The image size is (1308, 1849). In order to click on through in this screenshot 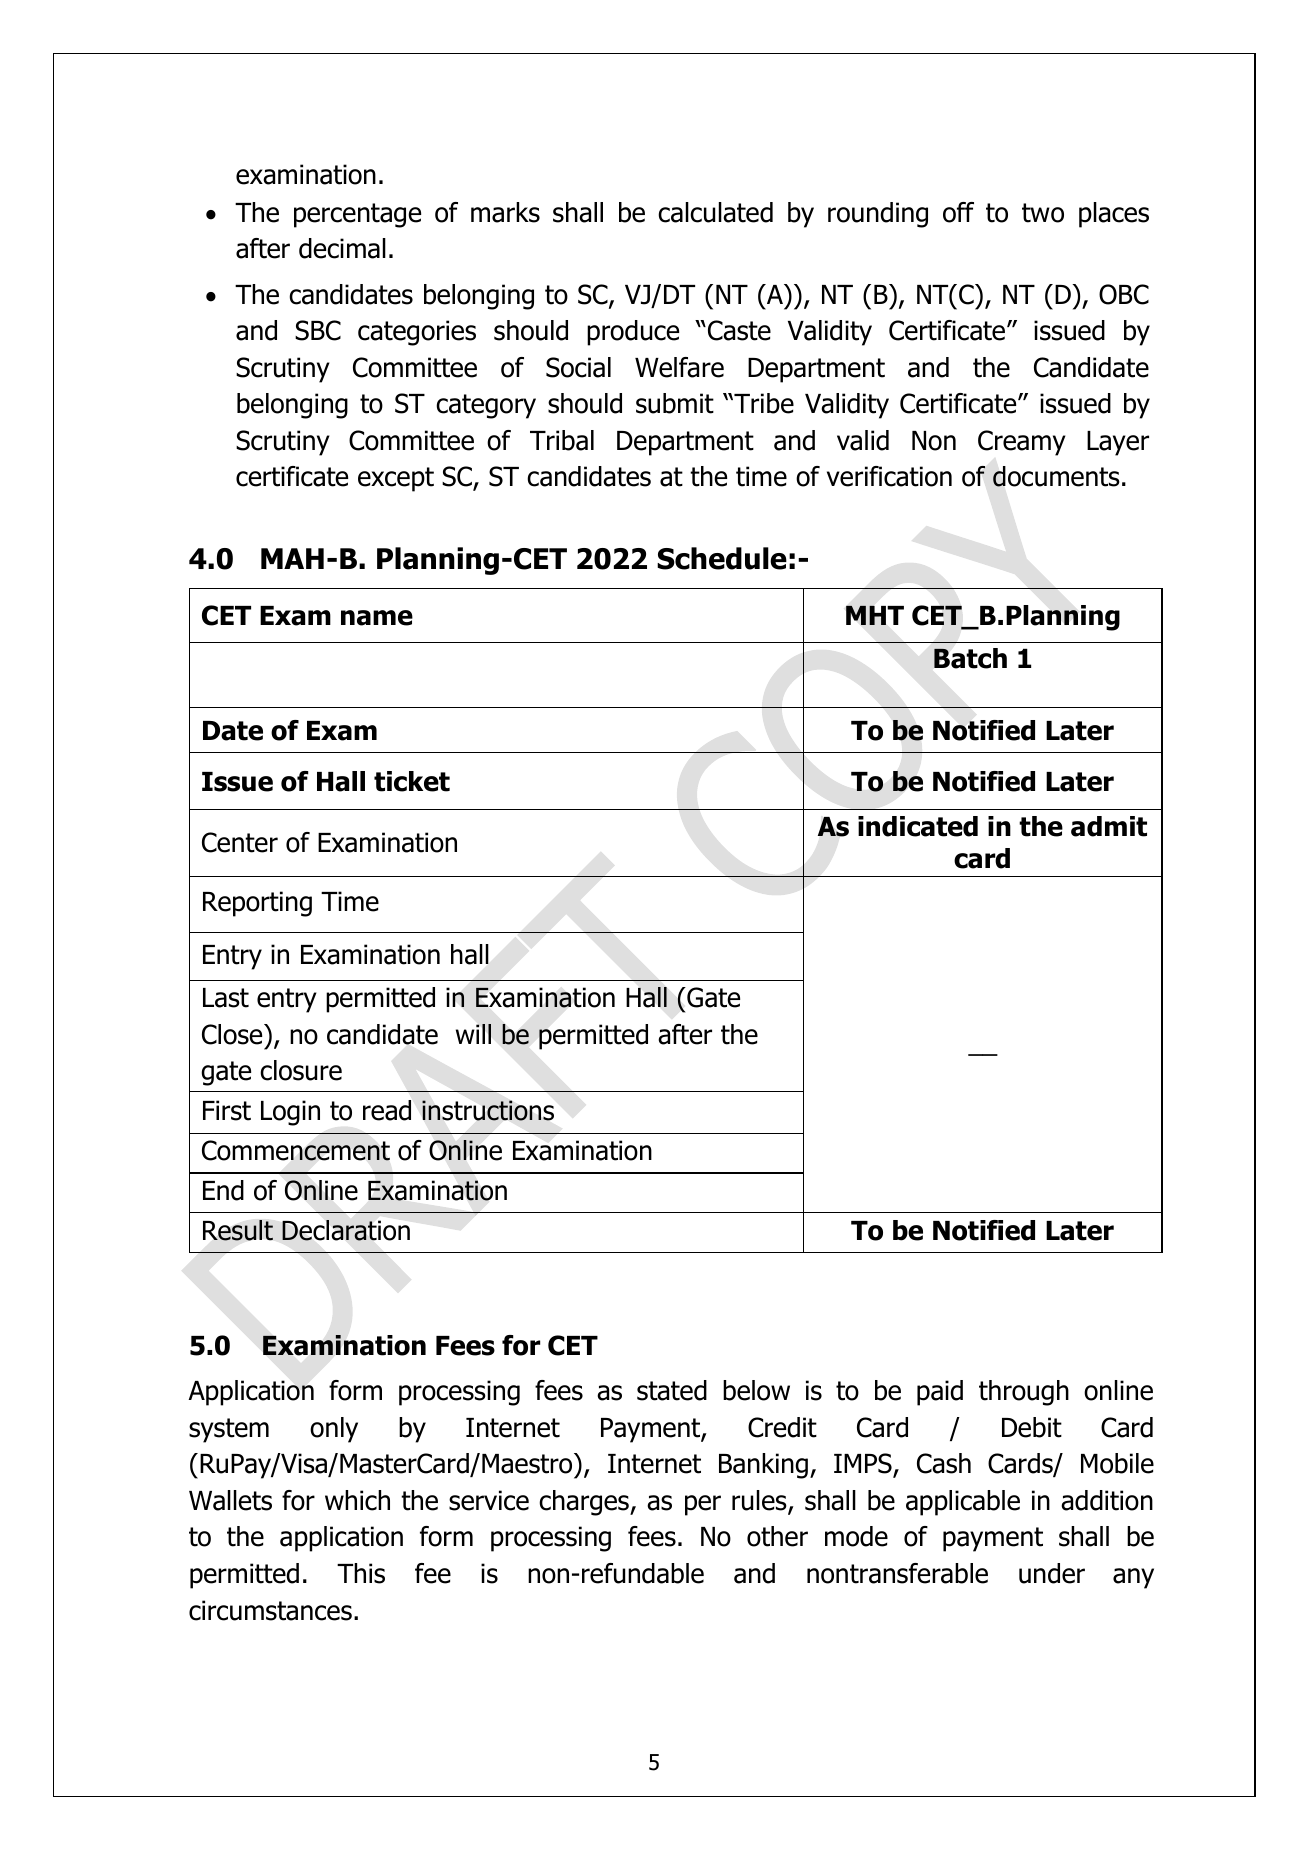, I will do `click(1024, 1393)`.
